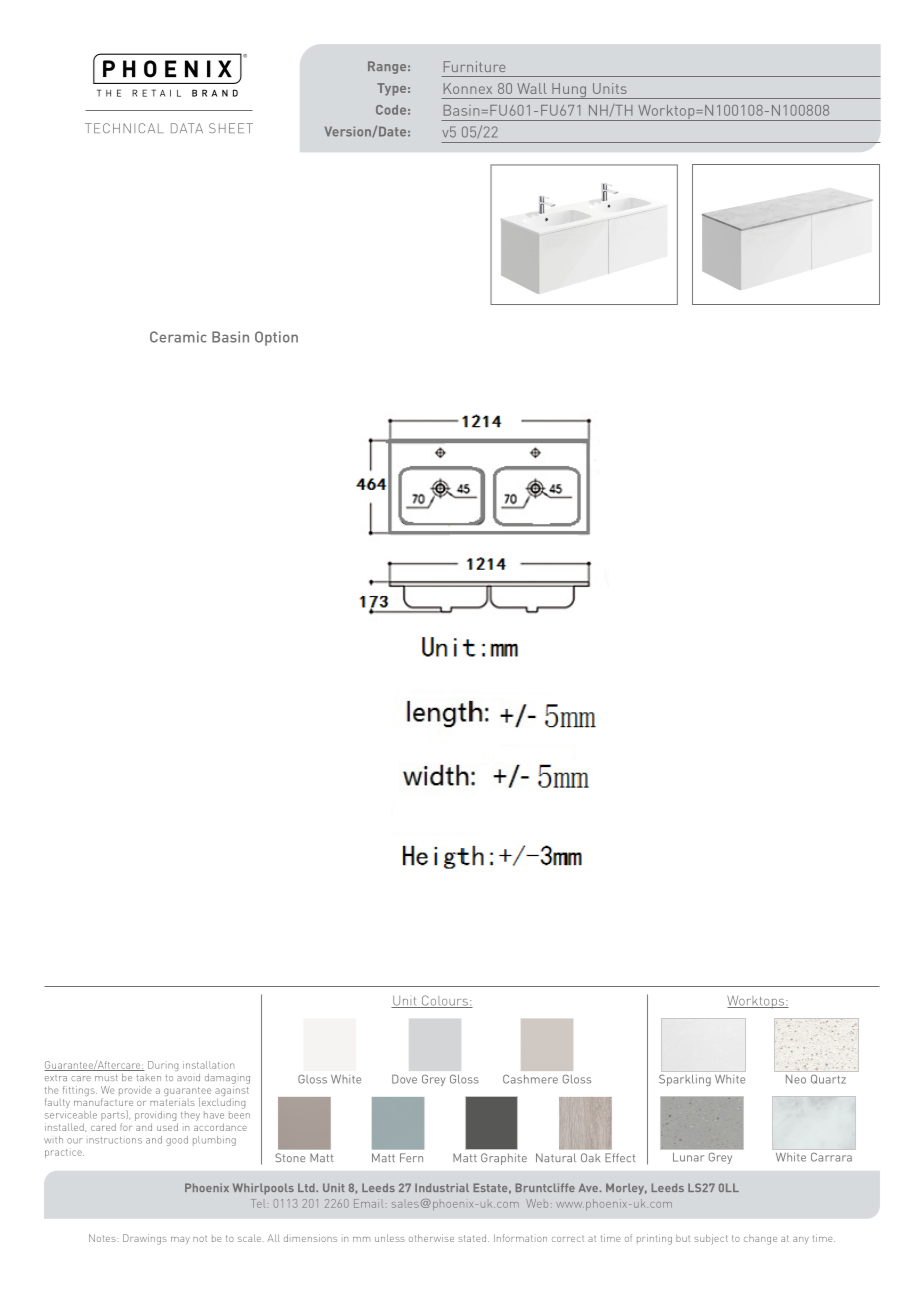 The width and height of the image is (924, 1308). What do you see at coordinates (532, 88) in the image?
I see `Wall` at bounding box center [532, 88].
